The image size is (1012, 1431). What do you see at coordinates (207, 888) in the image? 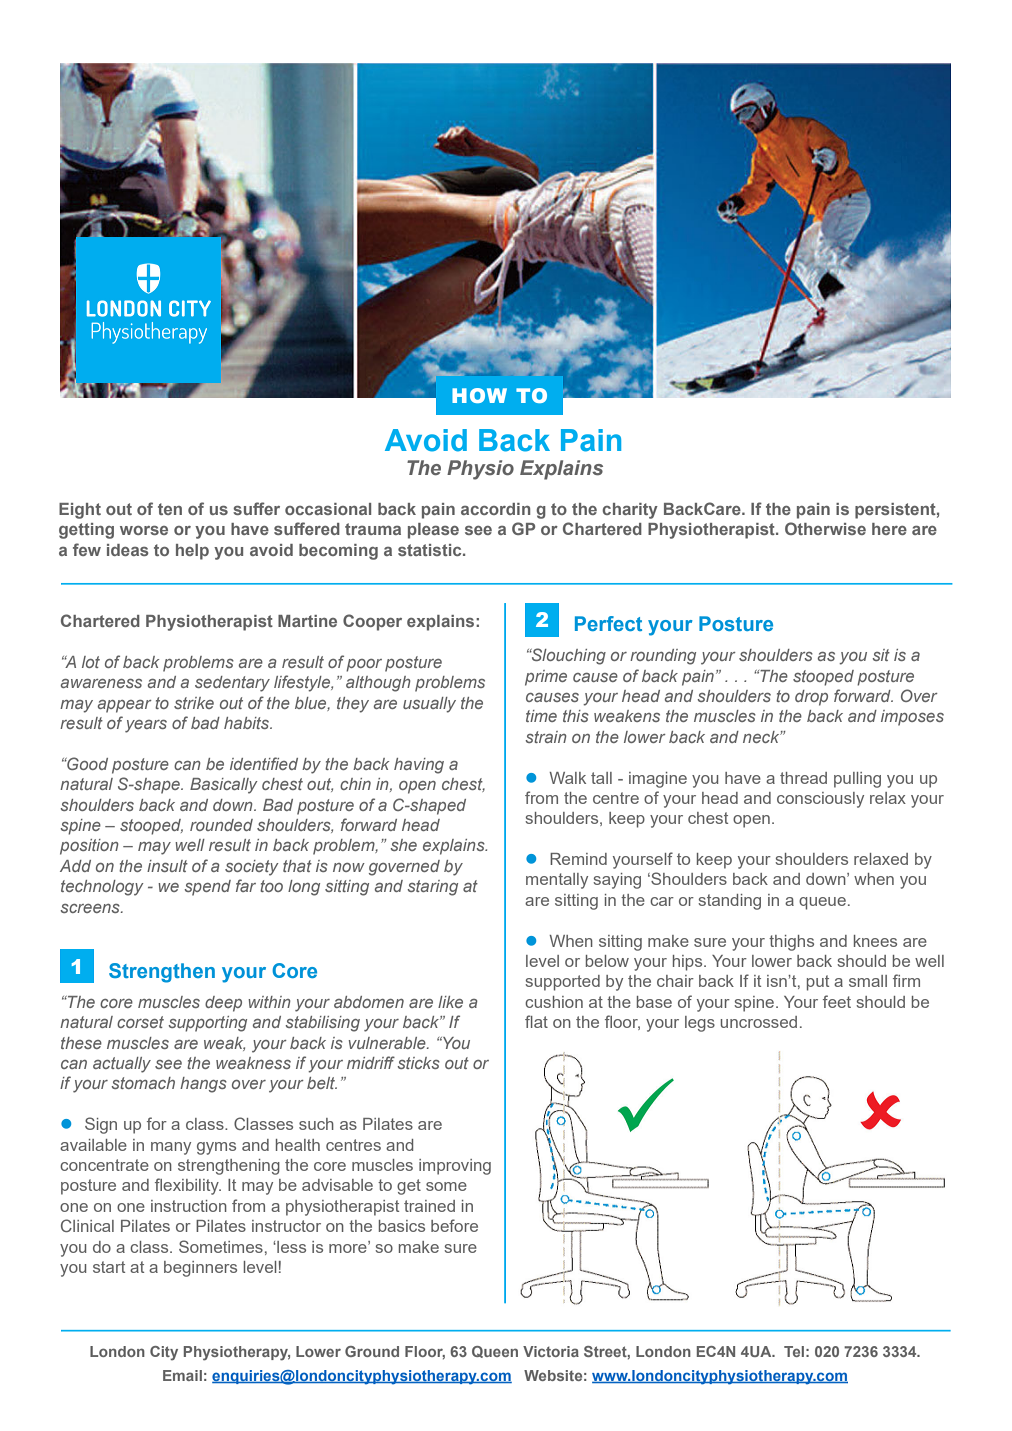
I see `spend` at bounding box center [207, 888].
